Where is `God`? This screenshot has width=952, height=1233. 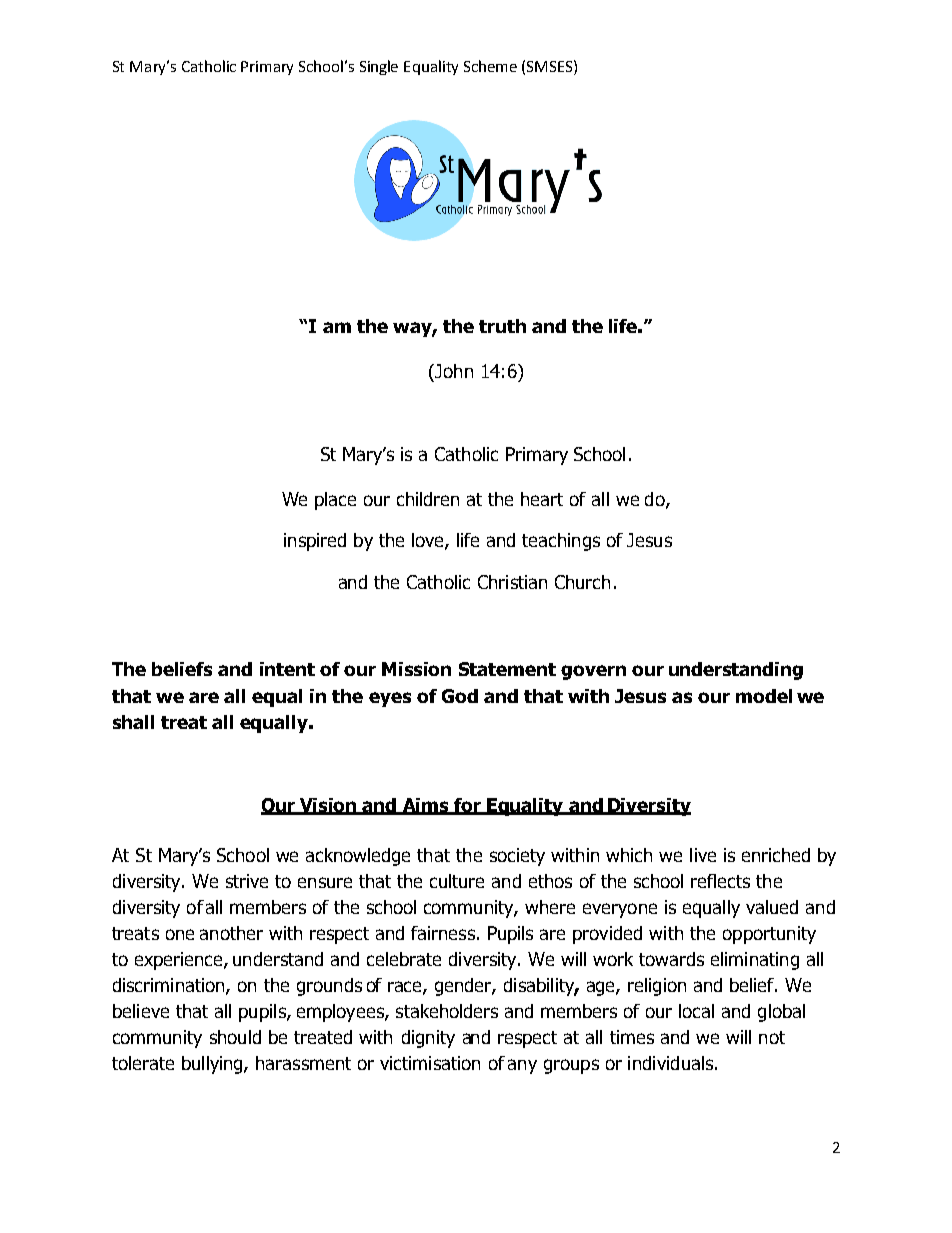 God is located at coordinates (460, 696).
